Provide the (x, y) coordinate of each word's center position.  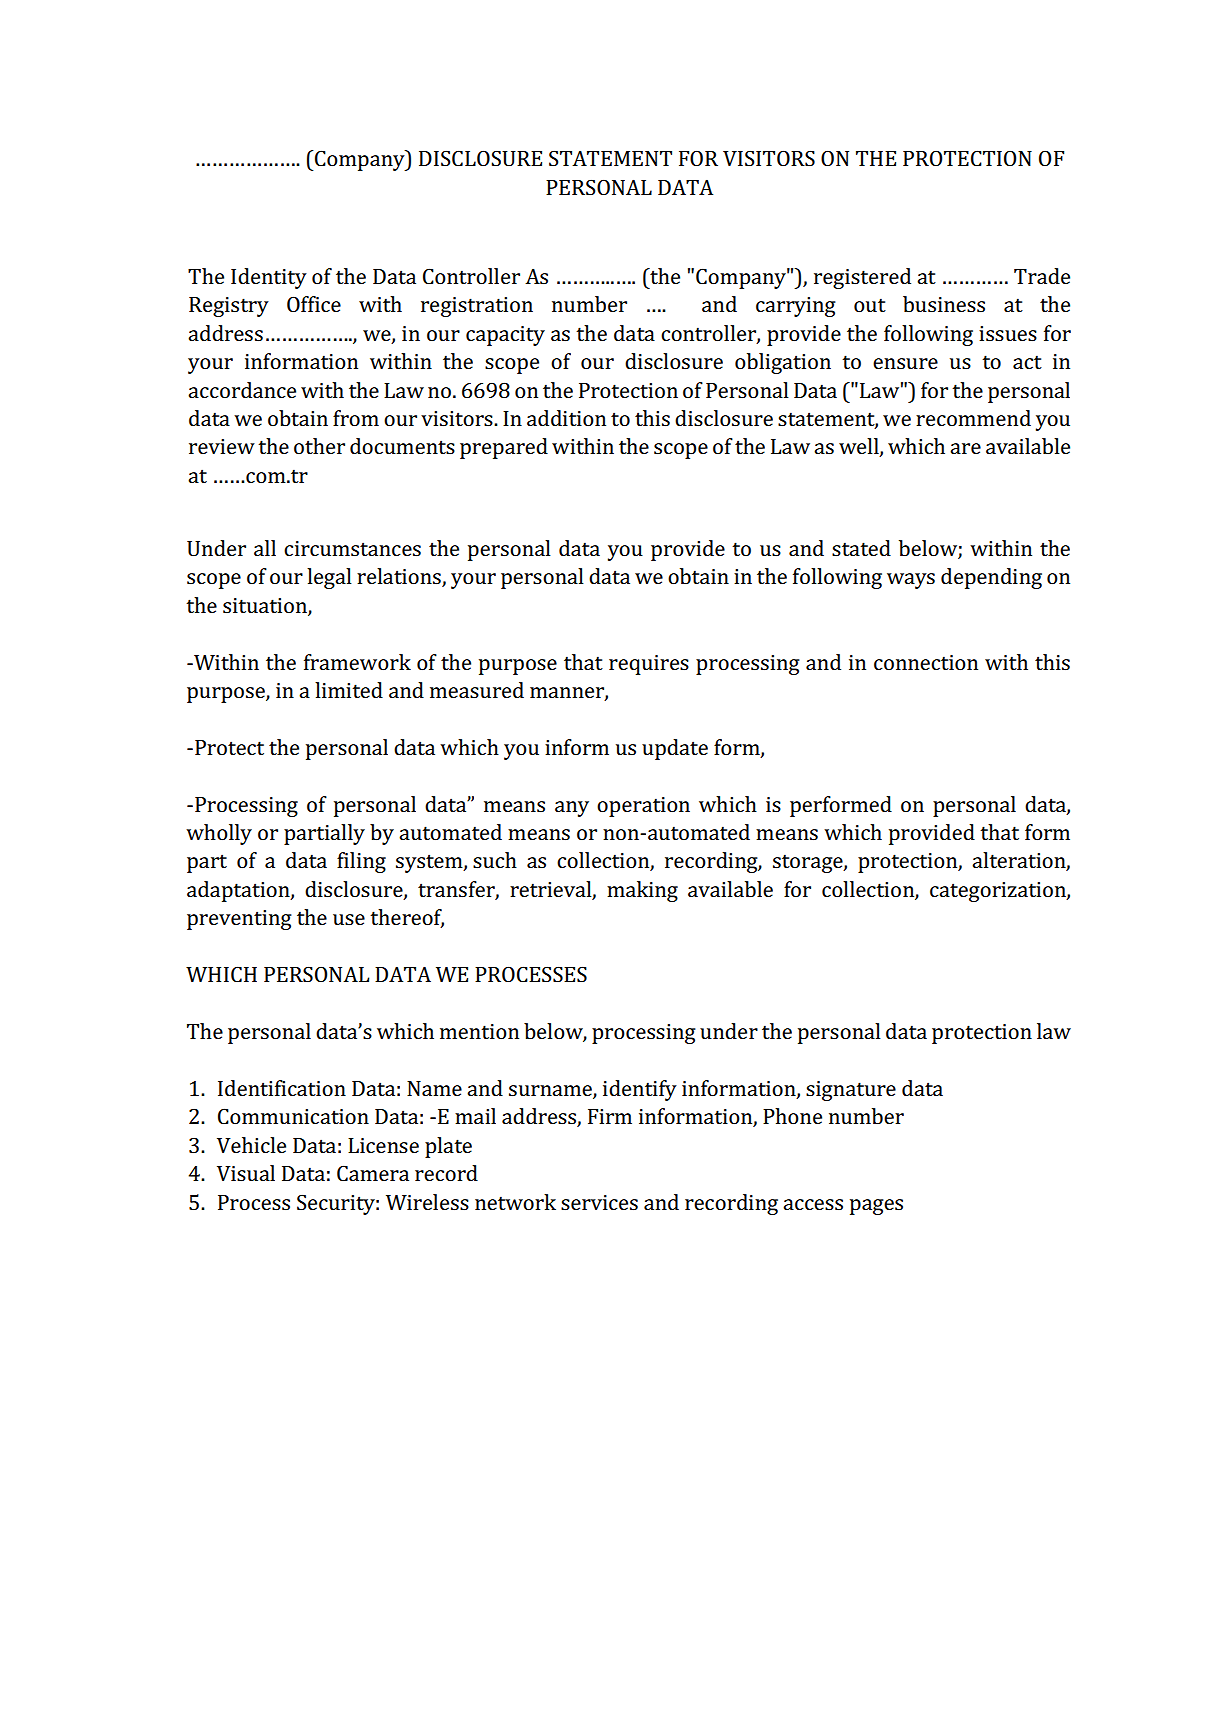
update (675, 749)
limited (349, 690)
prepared (504, 448)
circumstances (352, 548)
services (599, 1202)
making (642, 891)
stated (861, 548)
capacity (505, 336)
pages (876, 1207)
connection (926, 662)
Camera (373, 1173)
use (349, 919)
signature (851, 1091)
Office (314, 304)
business (944, 304)
